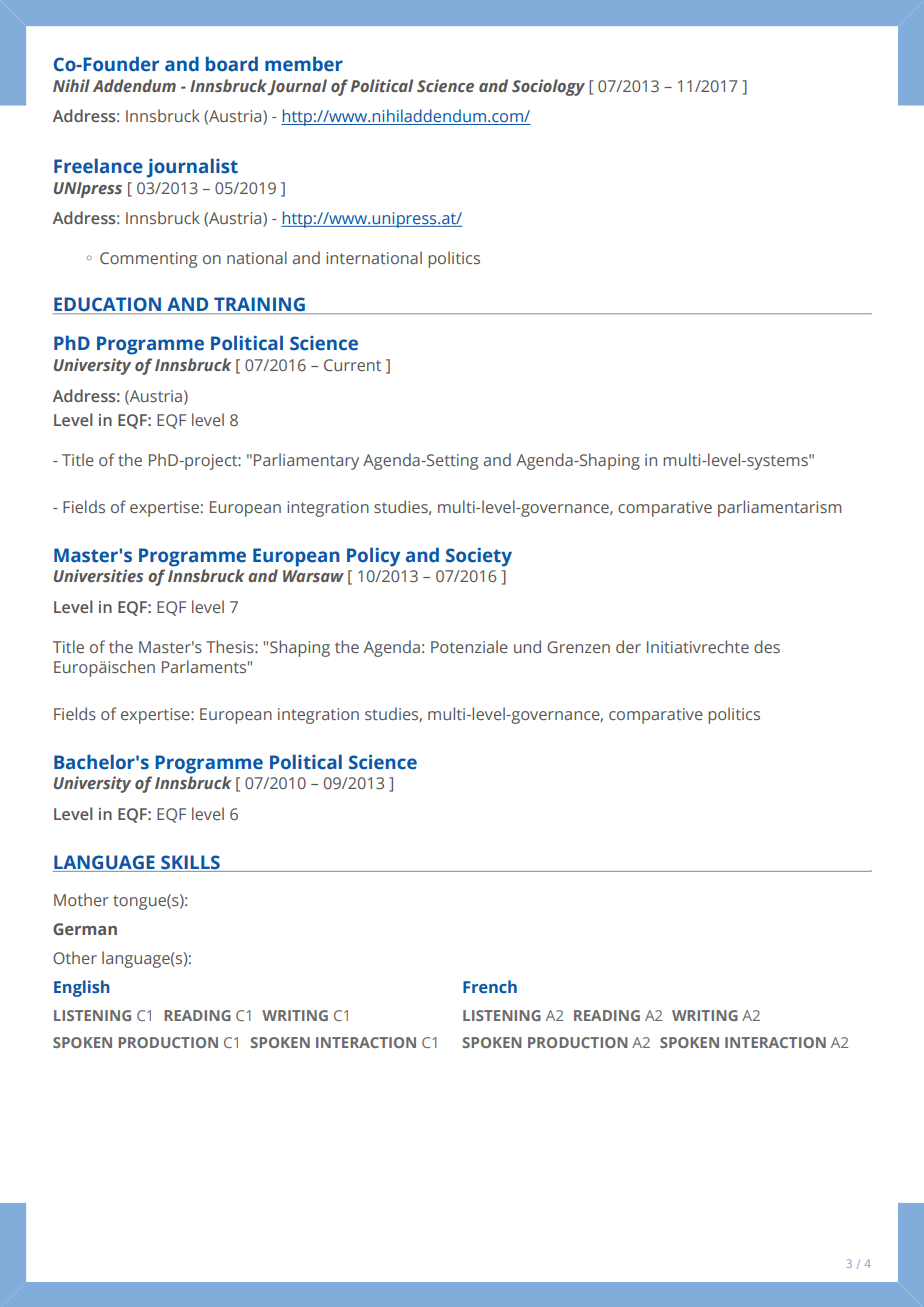 This screenshot has height=1307, width=924. Describe the element at coordinates (304, 64) in the screenshot. I see `member` at that location.
